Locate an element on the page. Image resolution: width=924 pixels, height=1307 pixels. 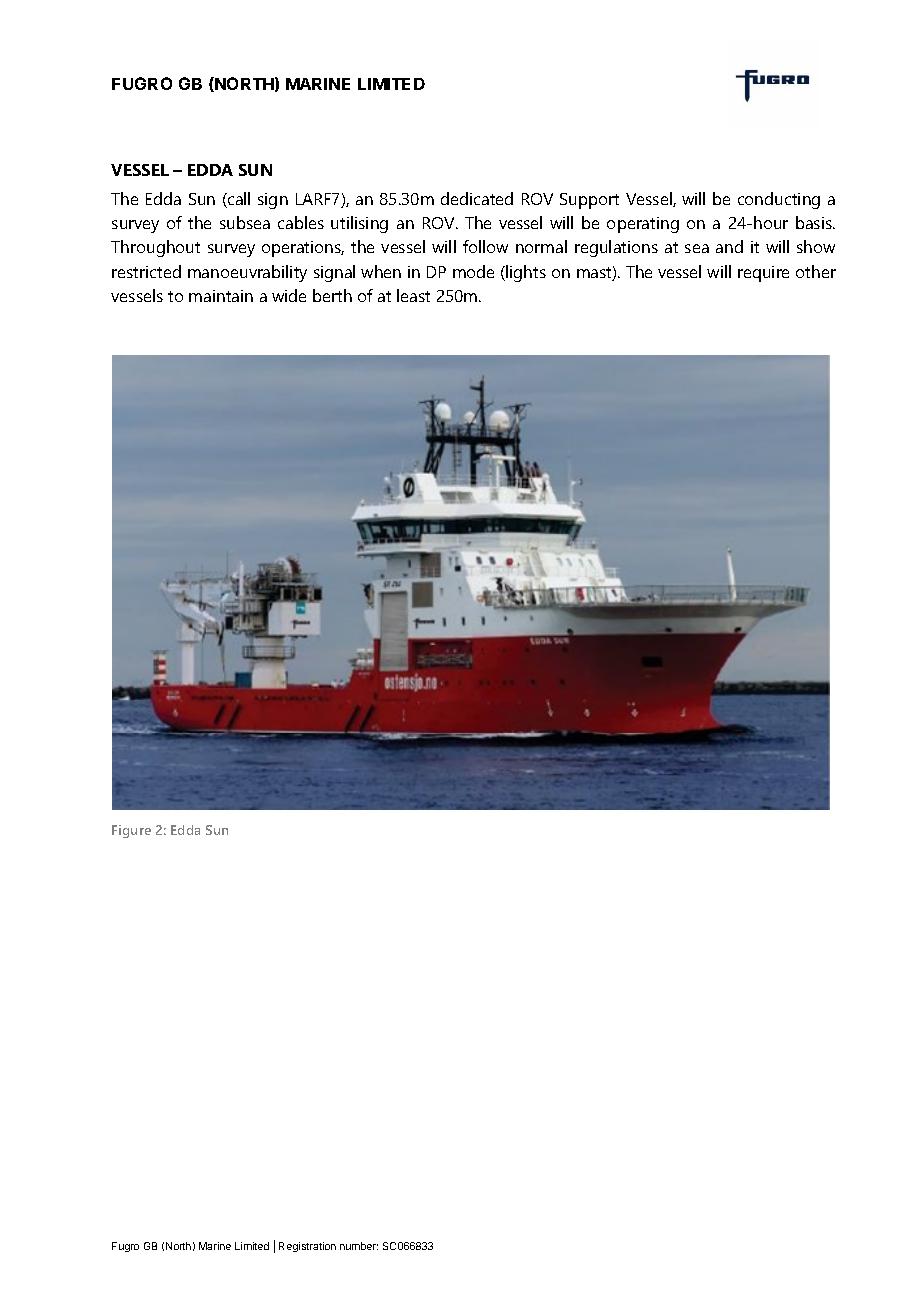
Figure is located at coordinates (131, 831).
